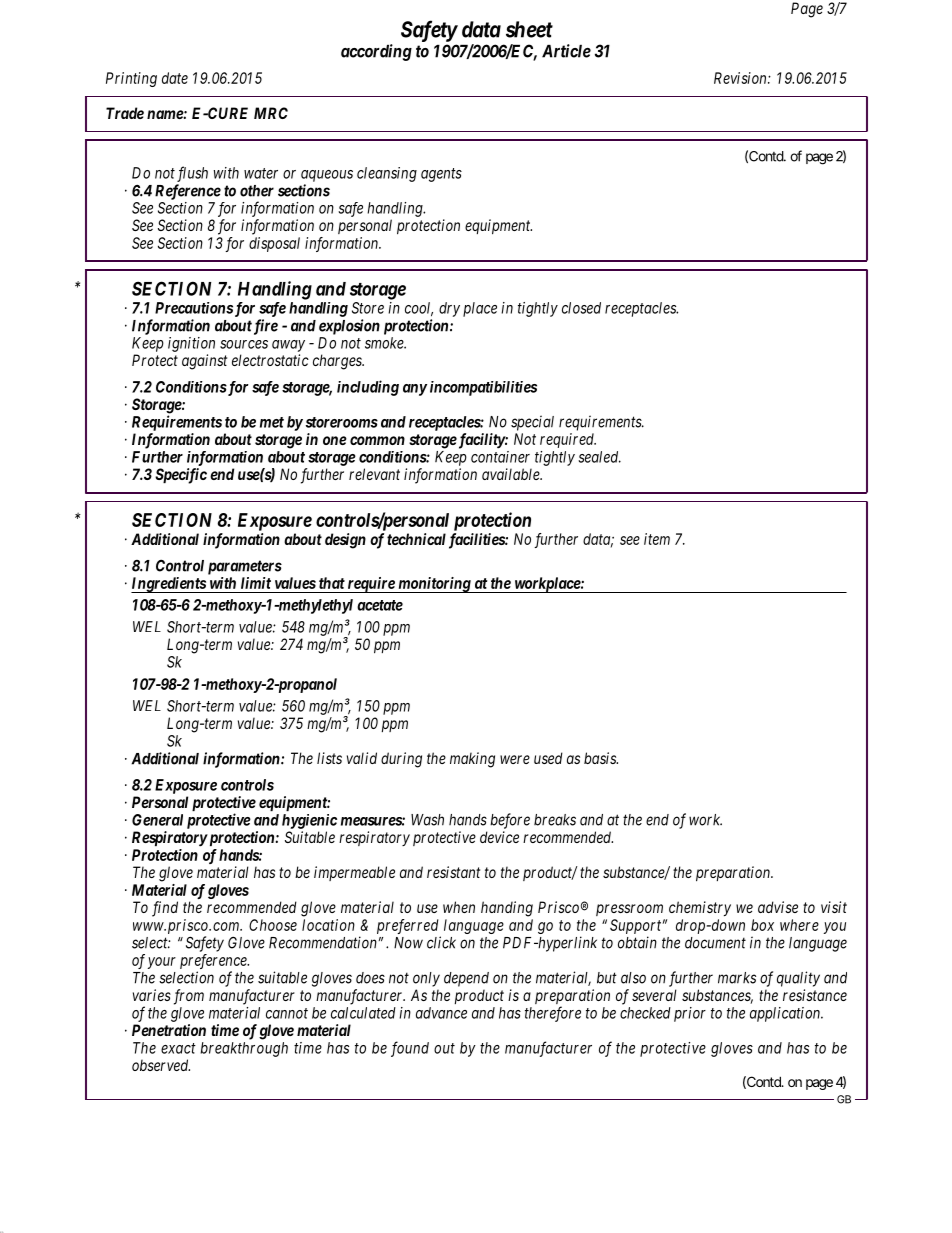 Image resolution: width=952 pixels, height=1233 pixels. I want to click on General, so click(157, 820).
